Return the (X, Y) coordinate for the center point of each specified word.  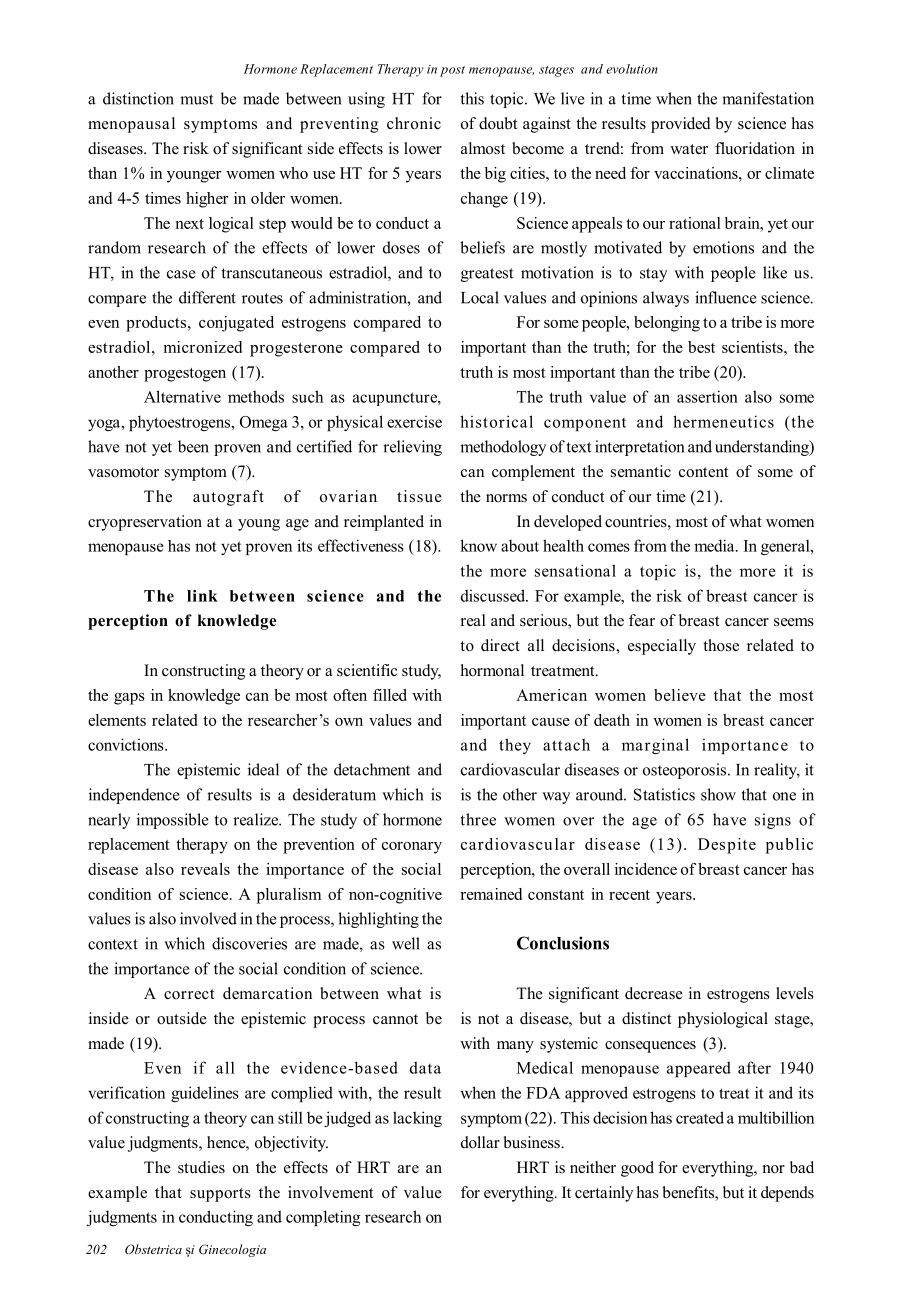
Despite (727, 846)
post (452, 71)
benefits (689, 1193)
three (478, 819)
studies (201, 1167)
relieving (412, 448)
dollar (480, 1142)
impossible (173, 821)
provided (681, 125)
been (193, 446)
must (196, 99)
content (703, 472)
